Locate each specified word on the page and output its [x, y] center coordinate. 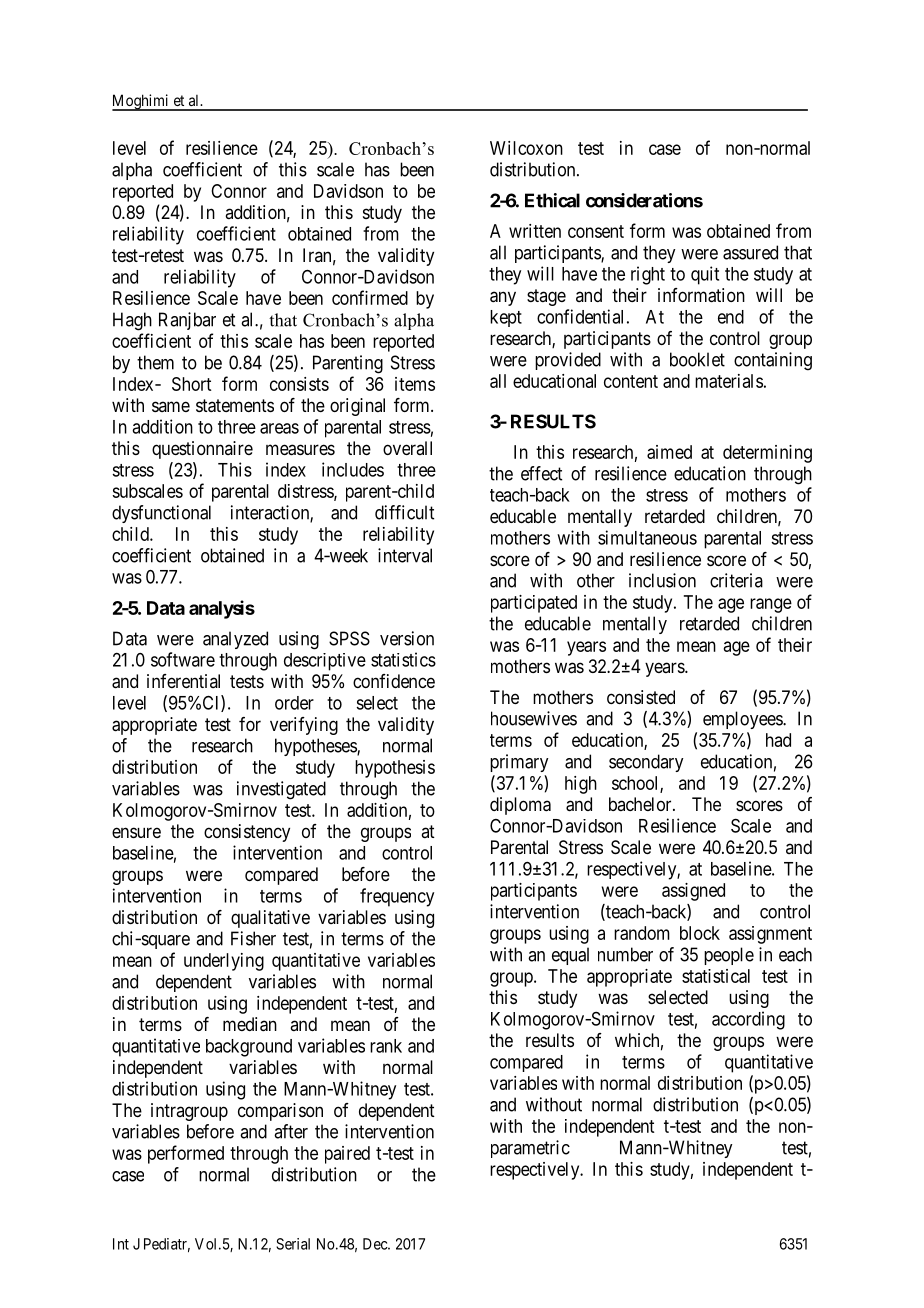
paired [347, 1155]
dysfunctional [161, 514]
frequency [397, 897]
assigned [693, 892]
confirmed [370, 297]
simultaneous [647, 537]
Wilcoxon [526, 148]
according [748, 1020]
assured [750, 252]
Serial [293, 1244]
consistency [247, 833]
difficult [404, 512]
